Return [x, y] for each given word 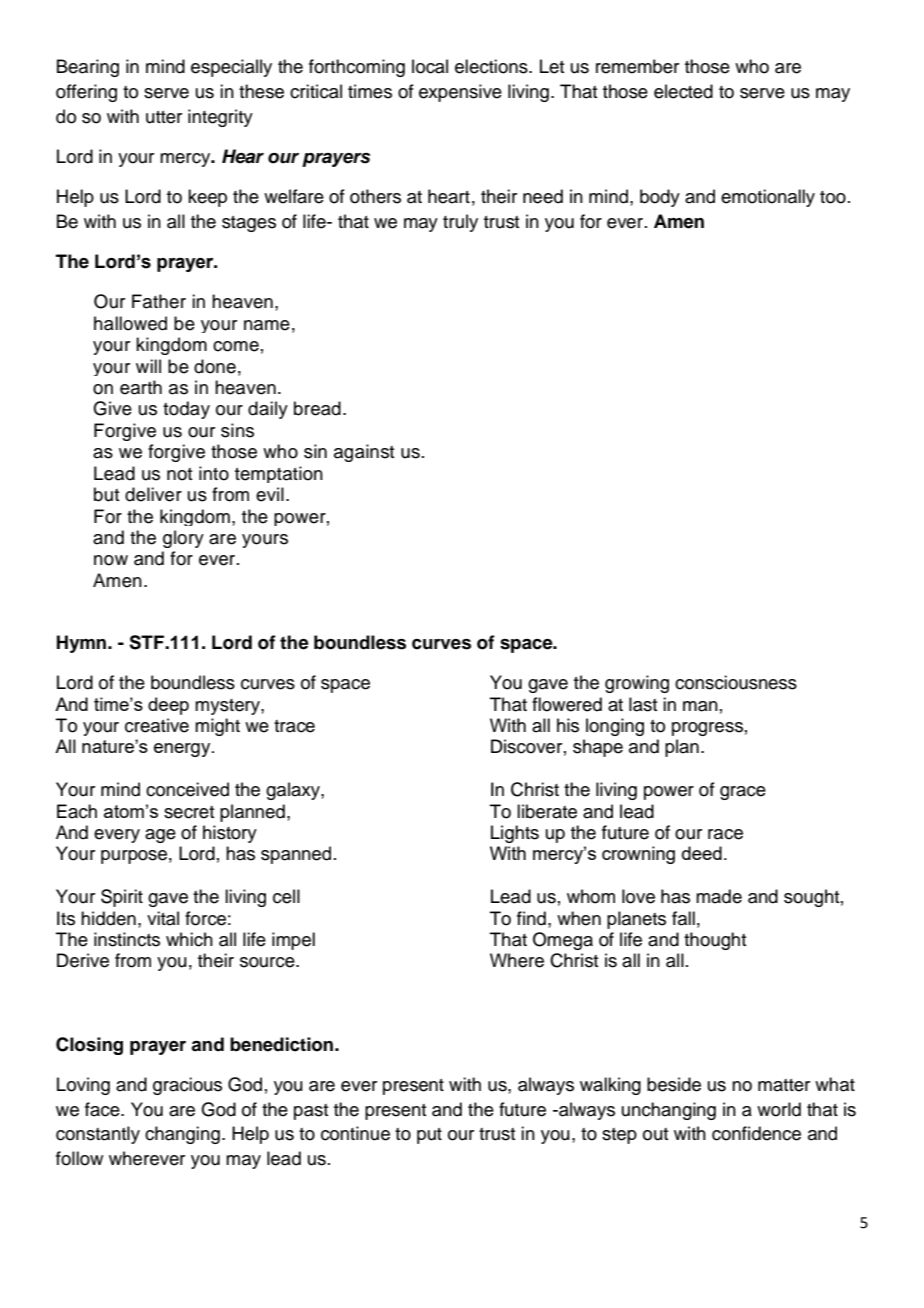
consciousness [736, 682]
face [103, 1109]
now [111, 560]
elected [683, 91]
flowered [567, 704]
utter [164, 117]
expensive [460, 93]
